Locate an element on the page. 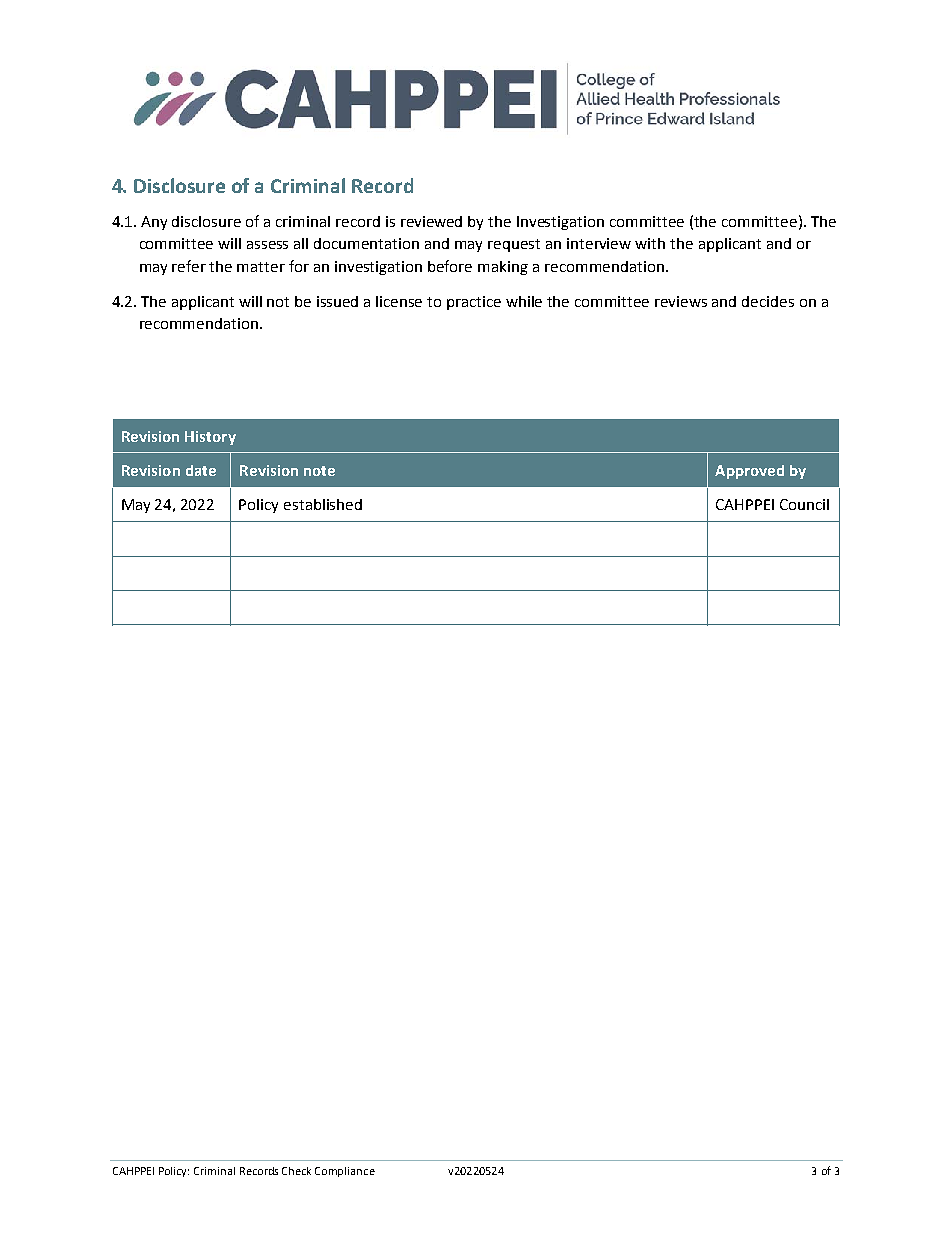  decides is located at coordinates (768, 301).
